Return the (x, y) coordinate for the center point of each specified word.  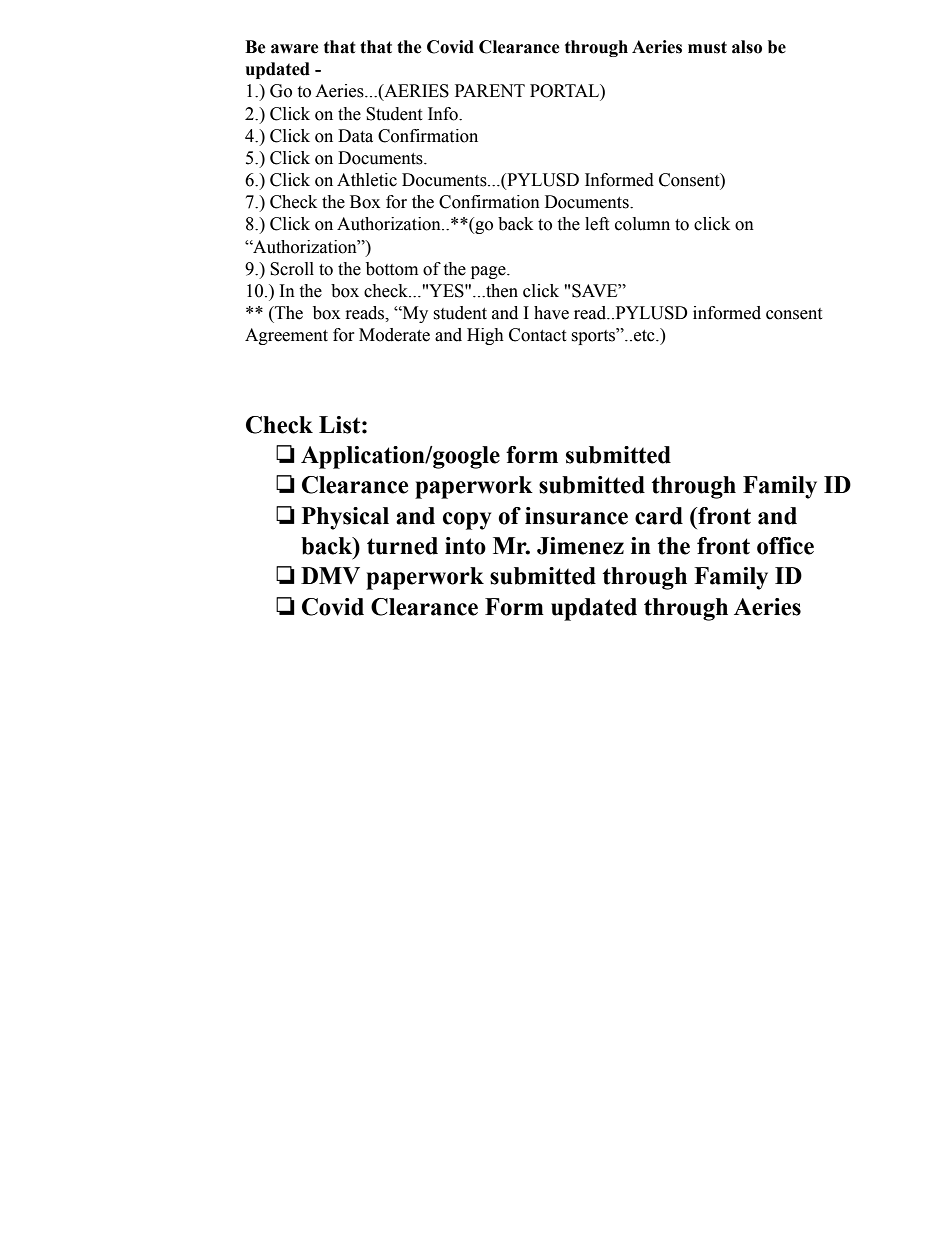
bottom (392, 269)
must (707, 47)
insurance (576, 516)
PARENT (490, 90)
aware (295, 49)
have (551, 313)
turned (402, 546)
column (642, 224)
